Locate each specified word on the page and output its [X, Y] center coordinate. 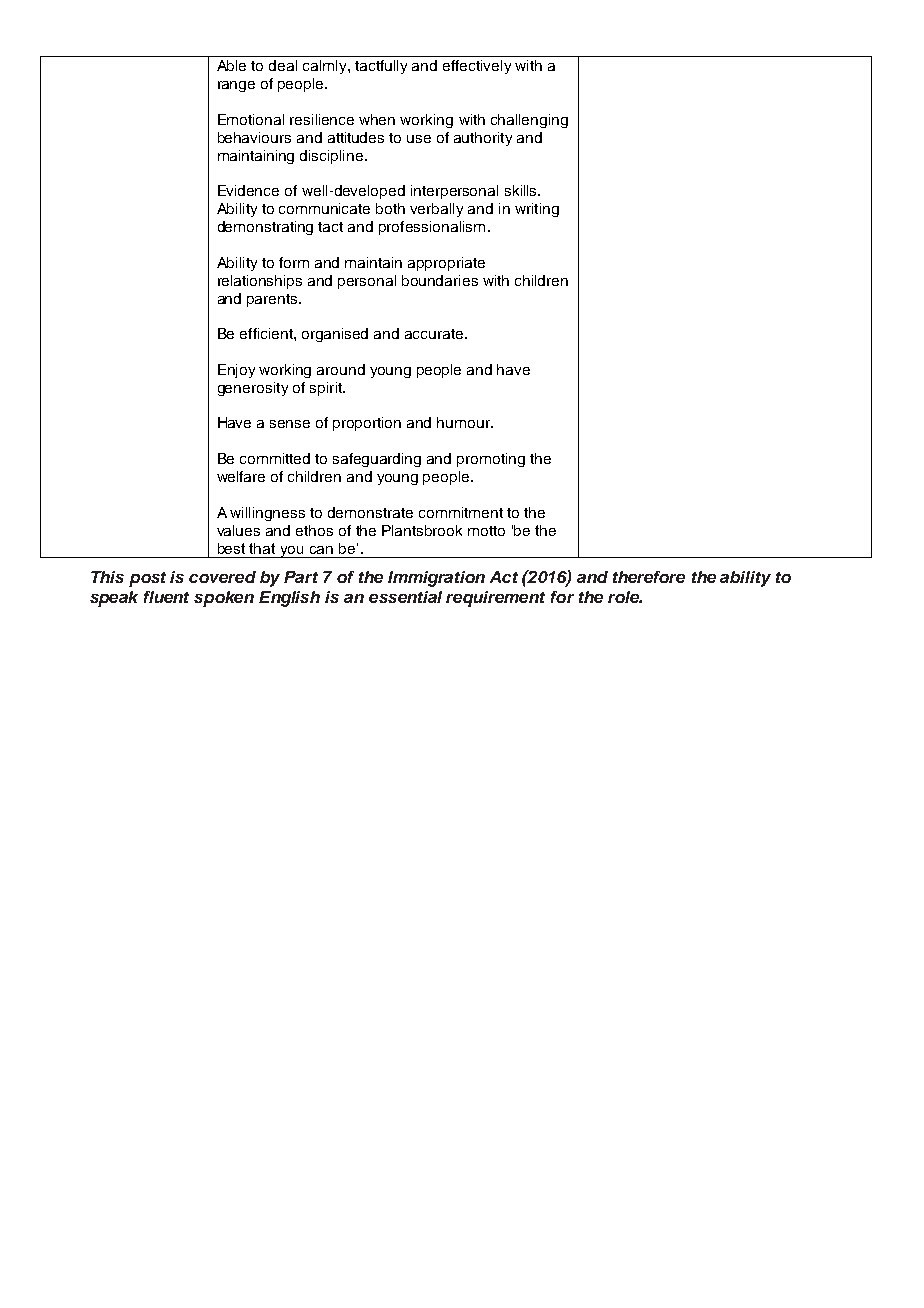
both [390, 208]
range [236, 86]
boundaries [440, 280]
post [147, 579]
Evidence [248, 190]
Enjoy [236, 371]
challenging [529, 121]
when [377, 119]
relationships [260, 282]
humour [464, 422]
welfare [241, 476]
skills [522, 190]
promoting [491, 460]
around [341, 369]
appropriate [446, 264]
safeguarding [377, 460]
